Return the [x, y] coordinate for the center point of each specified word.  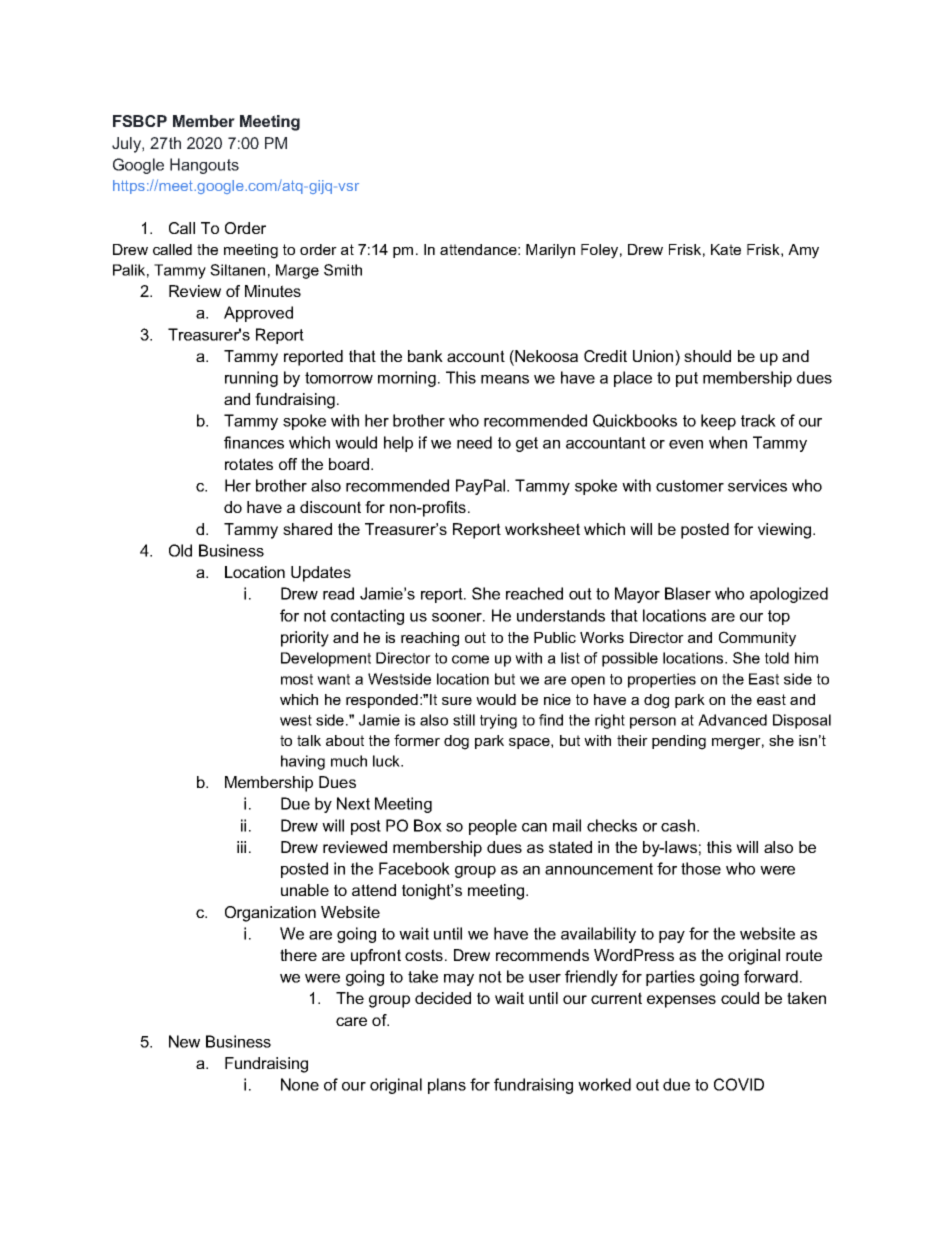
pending [679, 742]
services [757, 485]
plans [447, 1086]
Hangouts [204, 166]
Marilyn [550, 251]
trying [498, 721]
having [303, 762]
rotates [249, 464]
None [300, 1084]
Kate [726, 249]
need [474, 442]
